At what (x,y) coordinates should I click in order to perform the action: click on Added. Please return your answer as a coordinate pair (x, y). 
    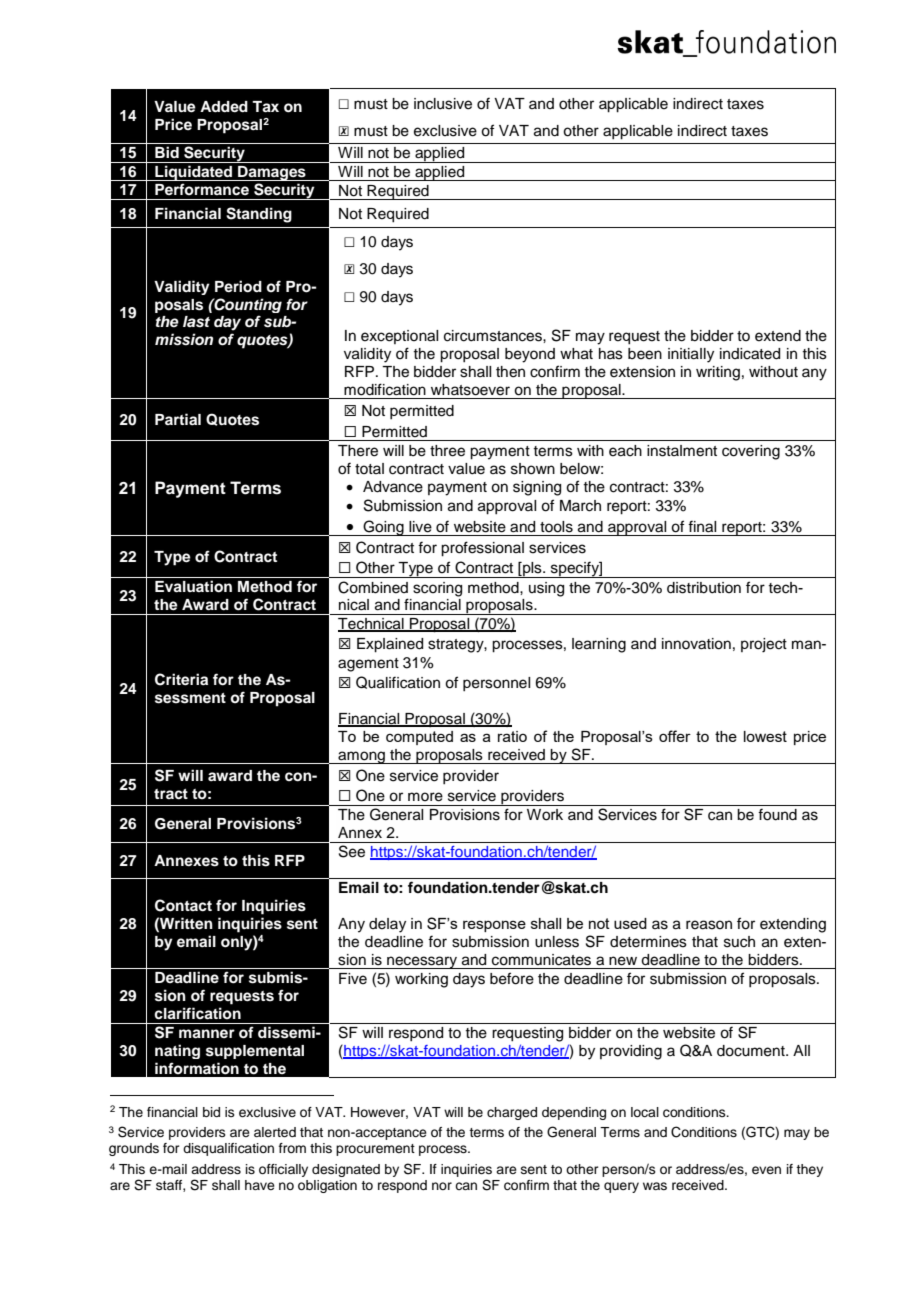
    Looking at the image, I should click on (224, 106).
